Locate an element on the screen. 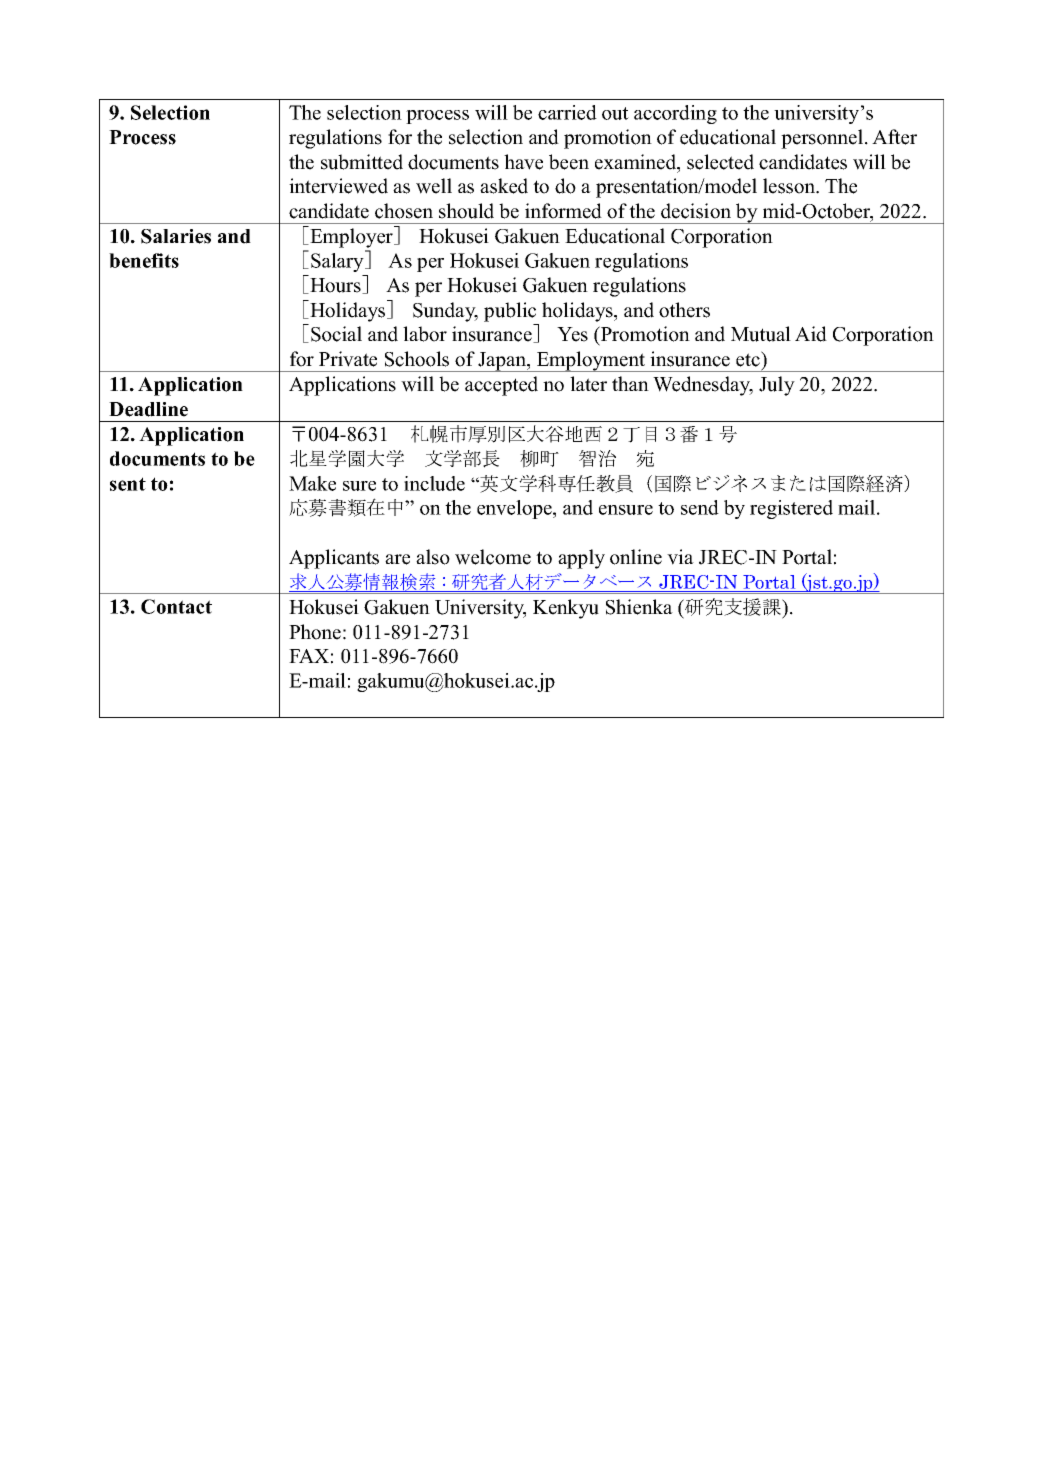 This screenshot has height=1475, width=1043. etc is located at coordinates (749, 359).
